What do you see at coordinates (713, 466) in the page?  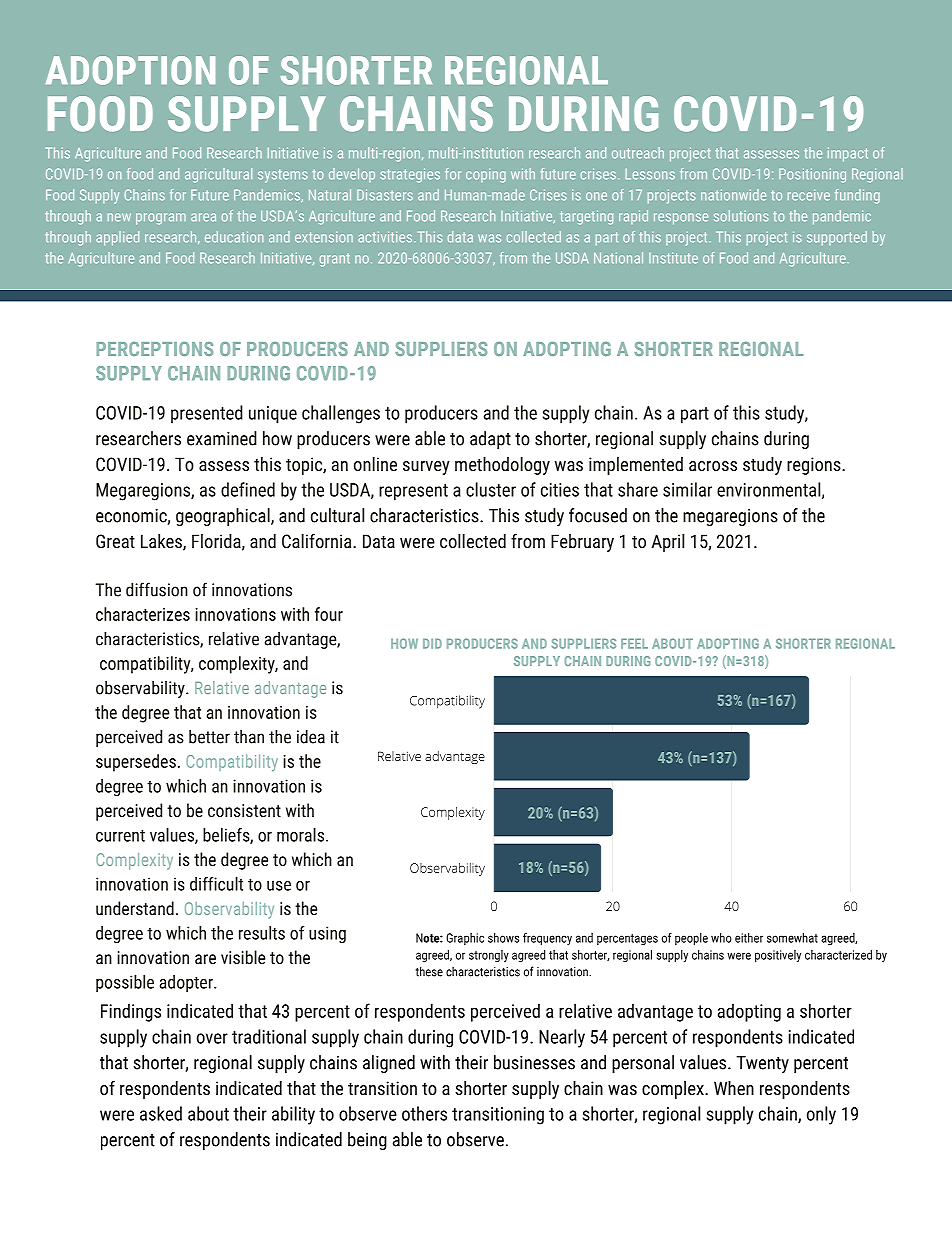 I see `across` at bounding box center [713, 466].
